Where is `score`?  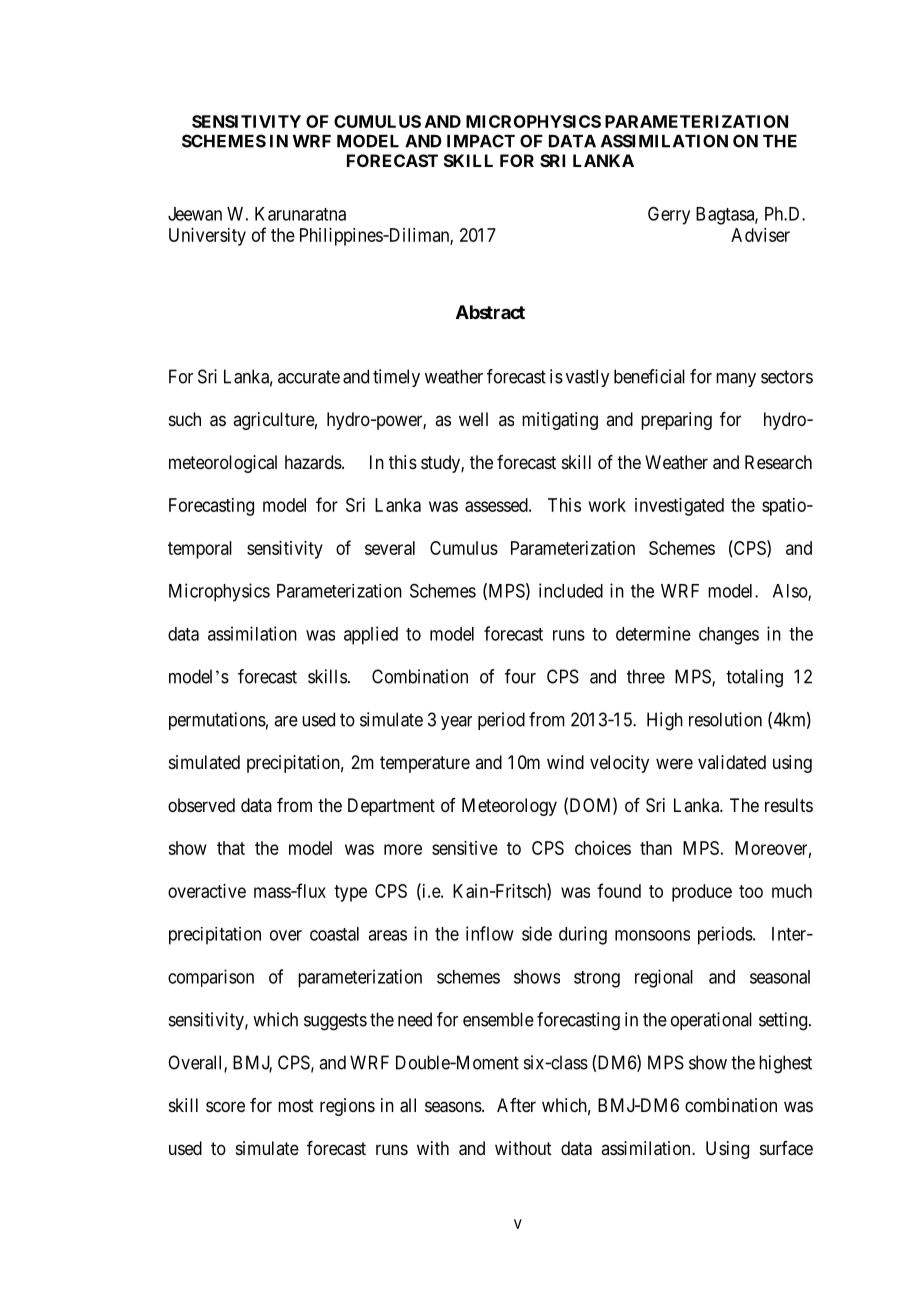
score is located at coordinates (225, 1106).
